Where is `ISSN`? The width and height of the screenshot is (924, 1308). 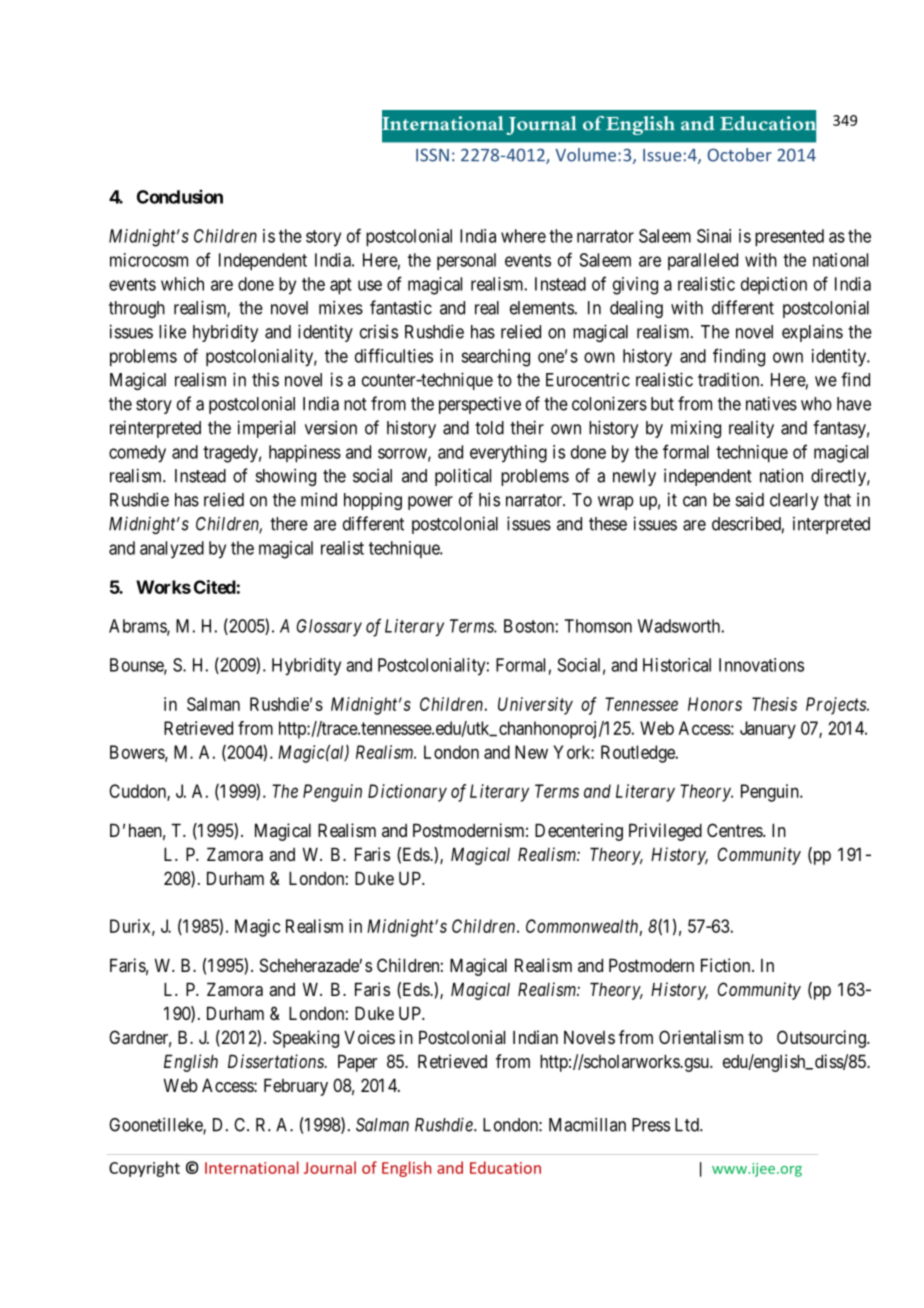
ISSN is located at coordinates (432, 155).
